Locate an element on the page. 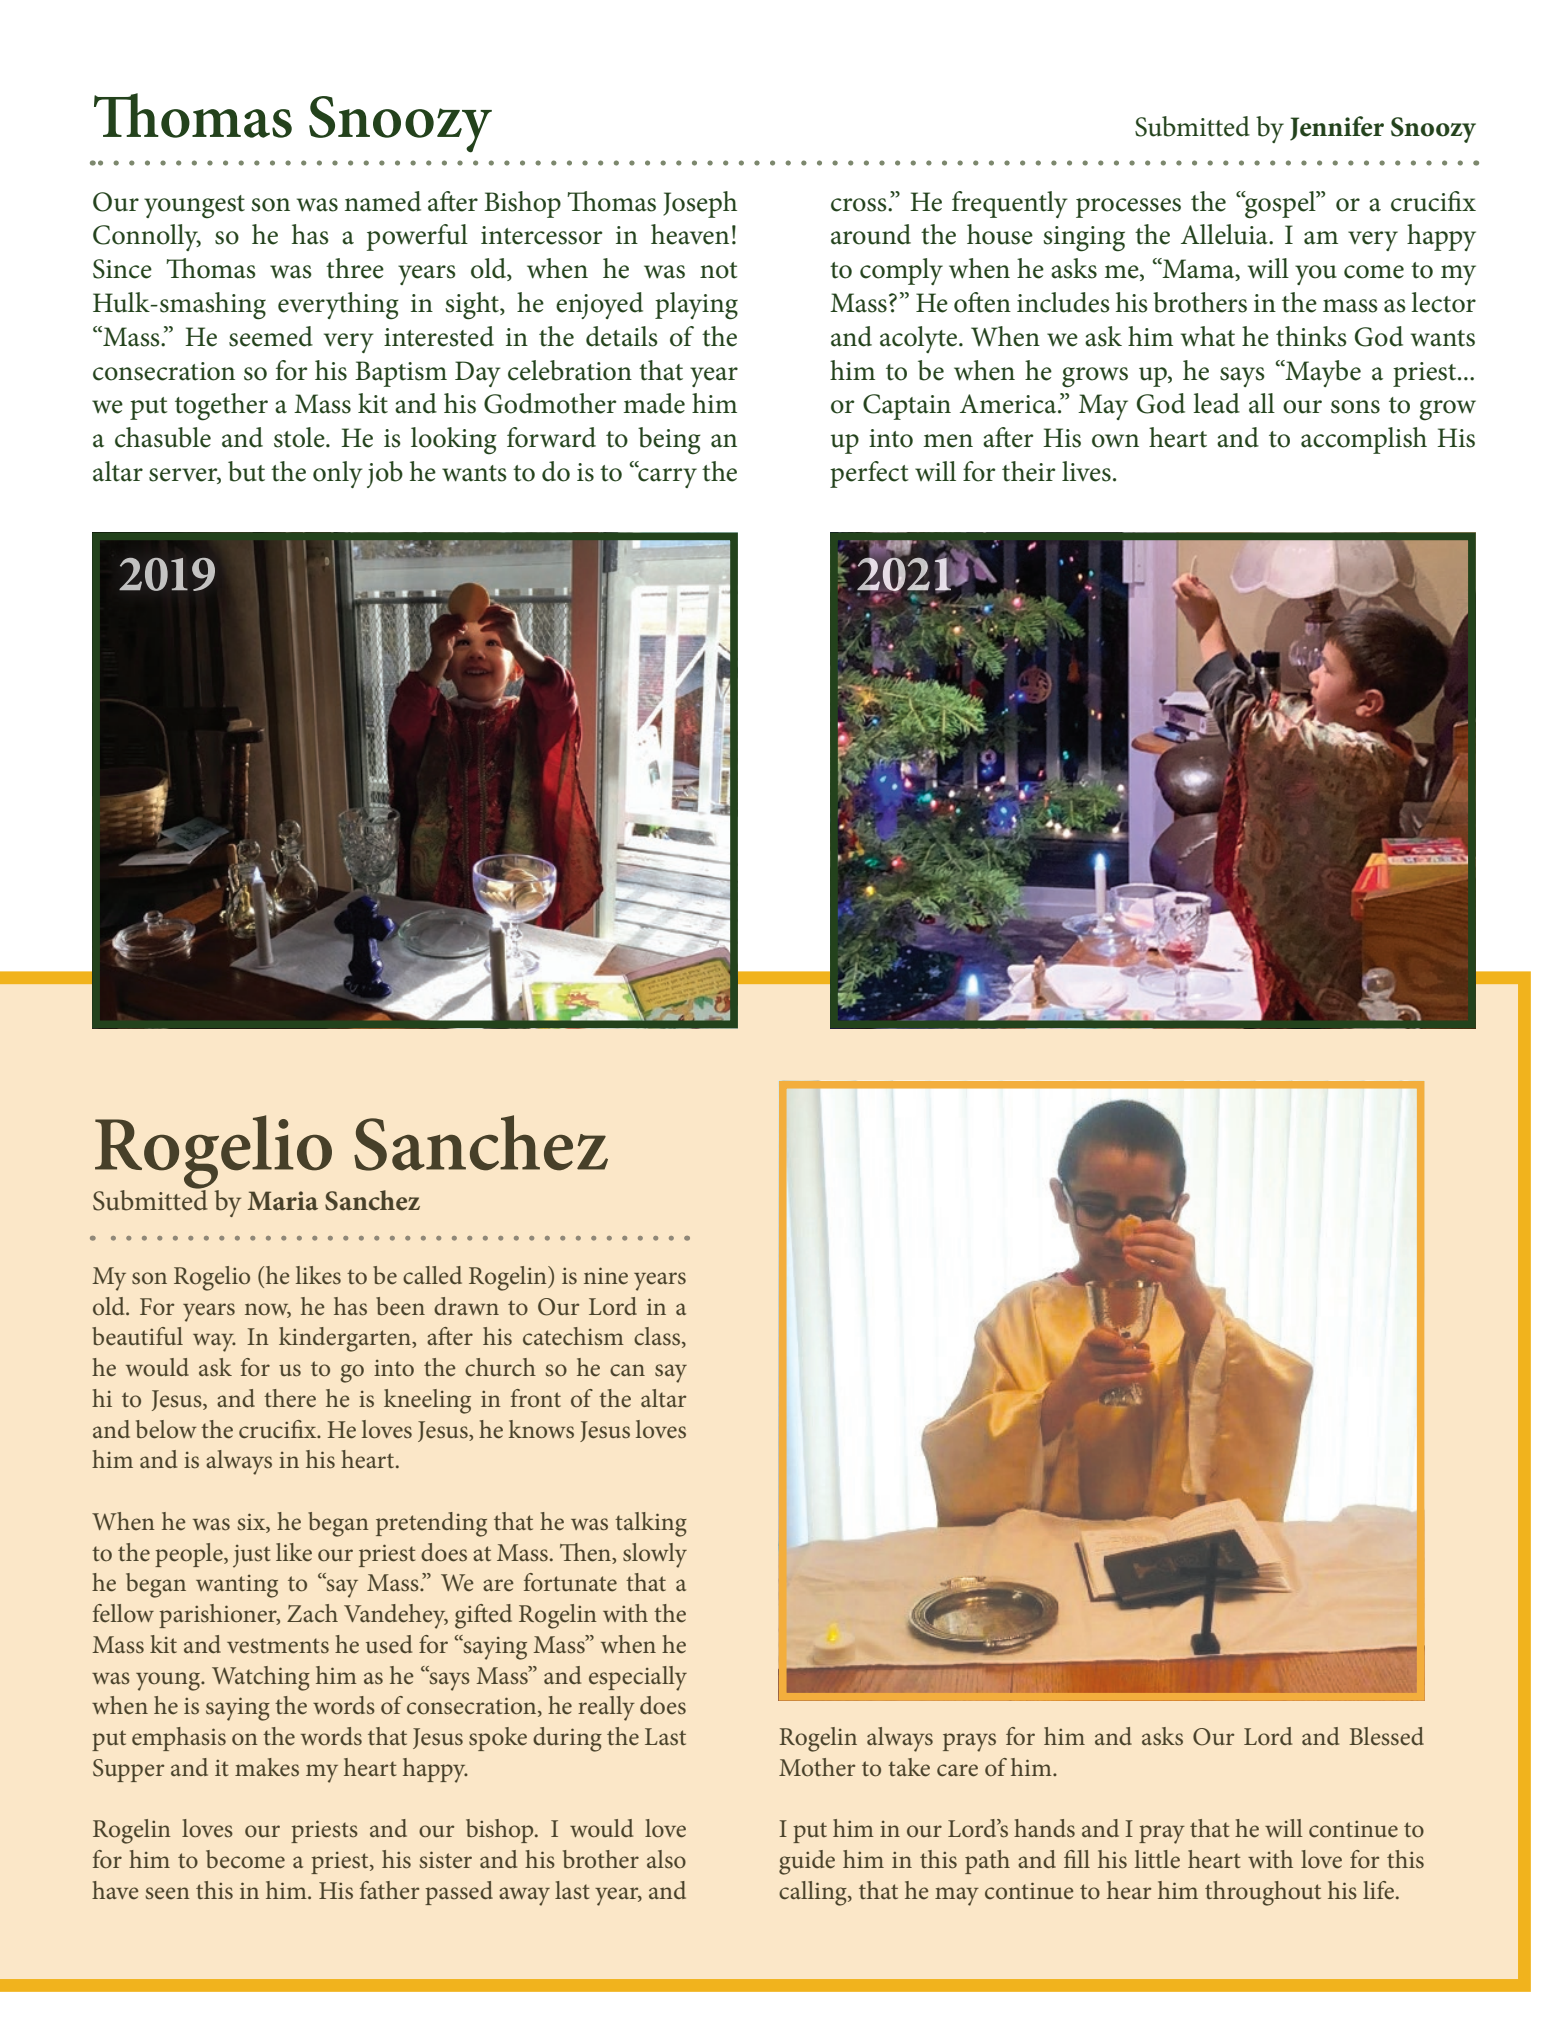  Joseph is located at coordinates (700, 204).
